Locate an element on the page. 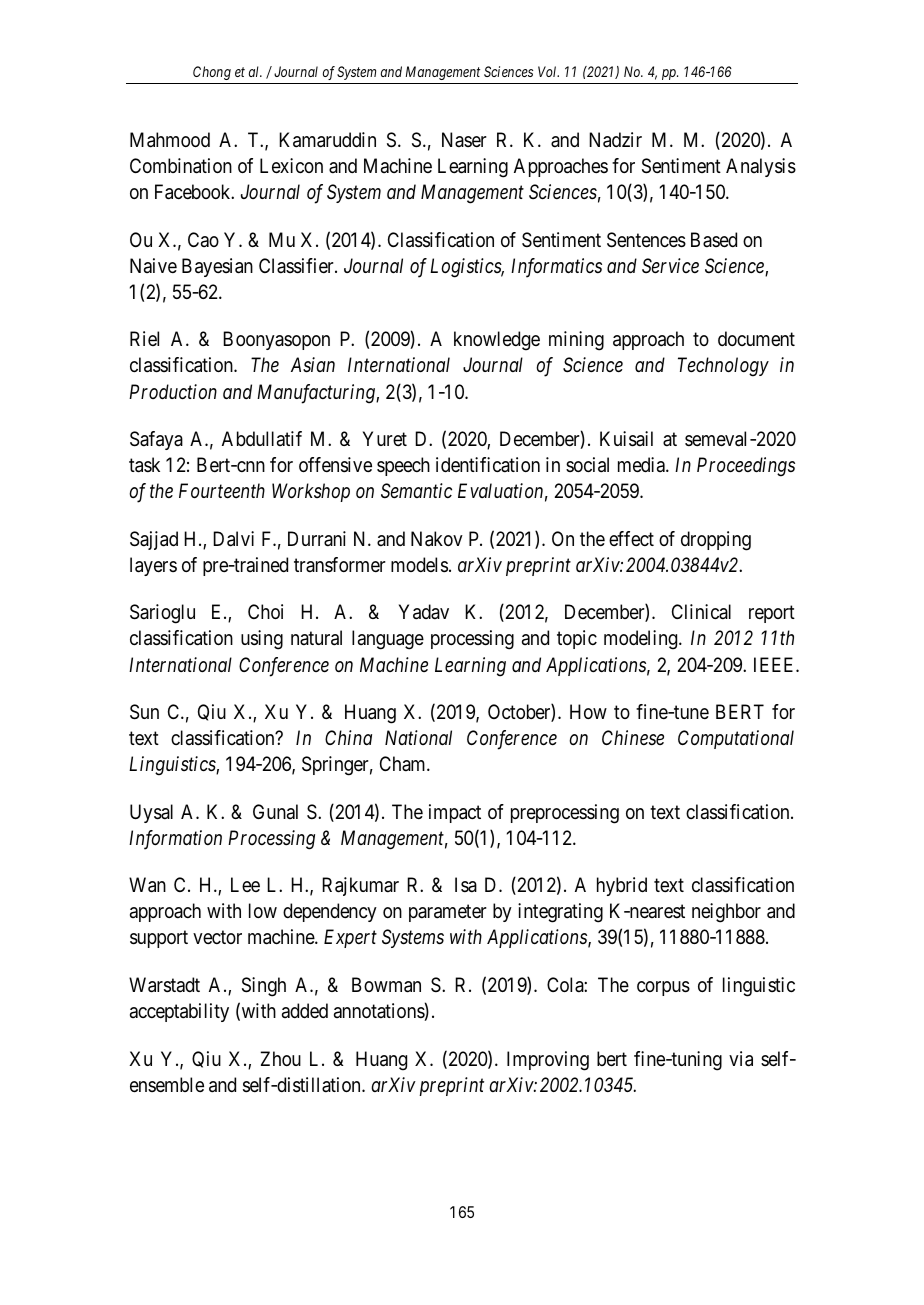  Analysis is located at coordinates (761, 167).
